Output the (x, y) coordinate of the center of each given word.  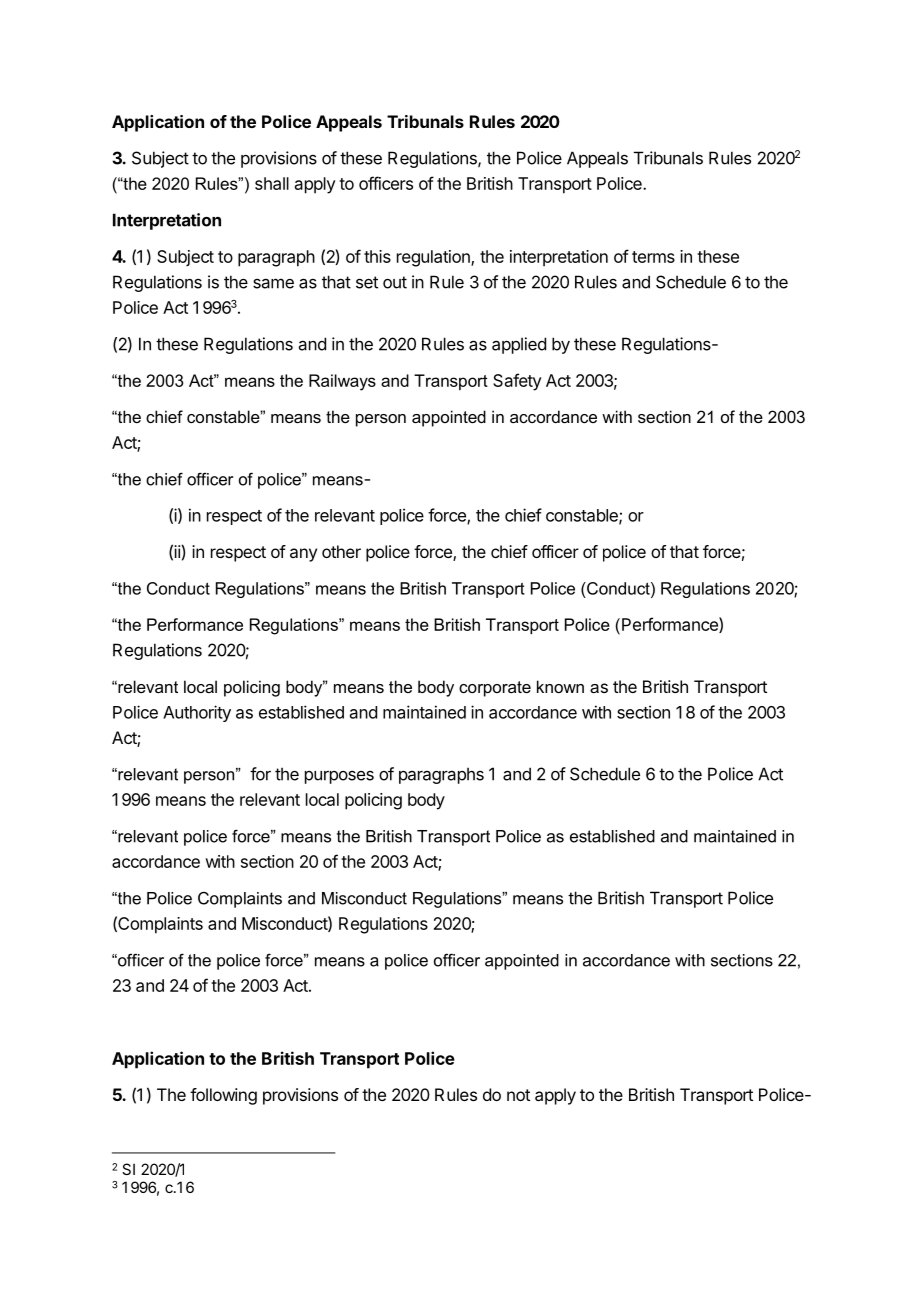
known (560, 686)
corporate (495, 689)
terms (653, 257)
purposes (339, 777)
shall (272, 183)
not (518, 1095)
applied (519, 345)
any (303, 555)
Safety (517, 382)
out (395, 282)
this (377, 256)
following (223, 1096)
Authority (197, 713)
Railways (342, 382)
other (341, 551)
